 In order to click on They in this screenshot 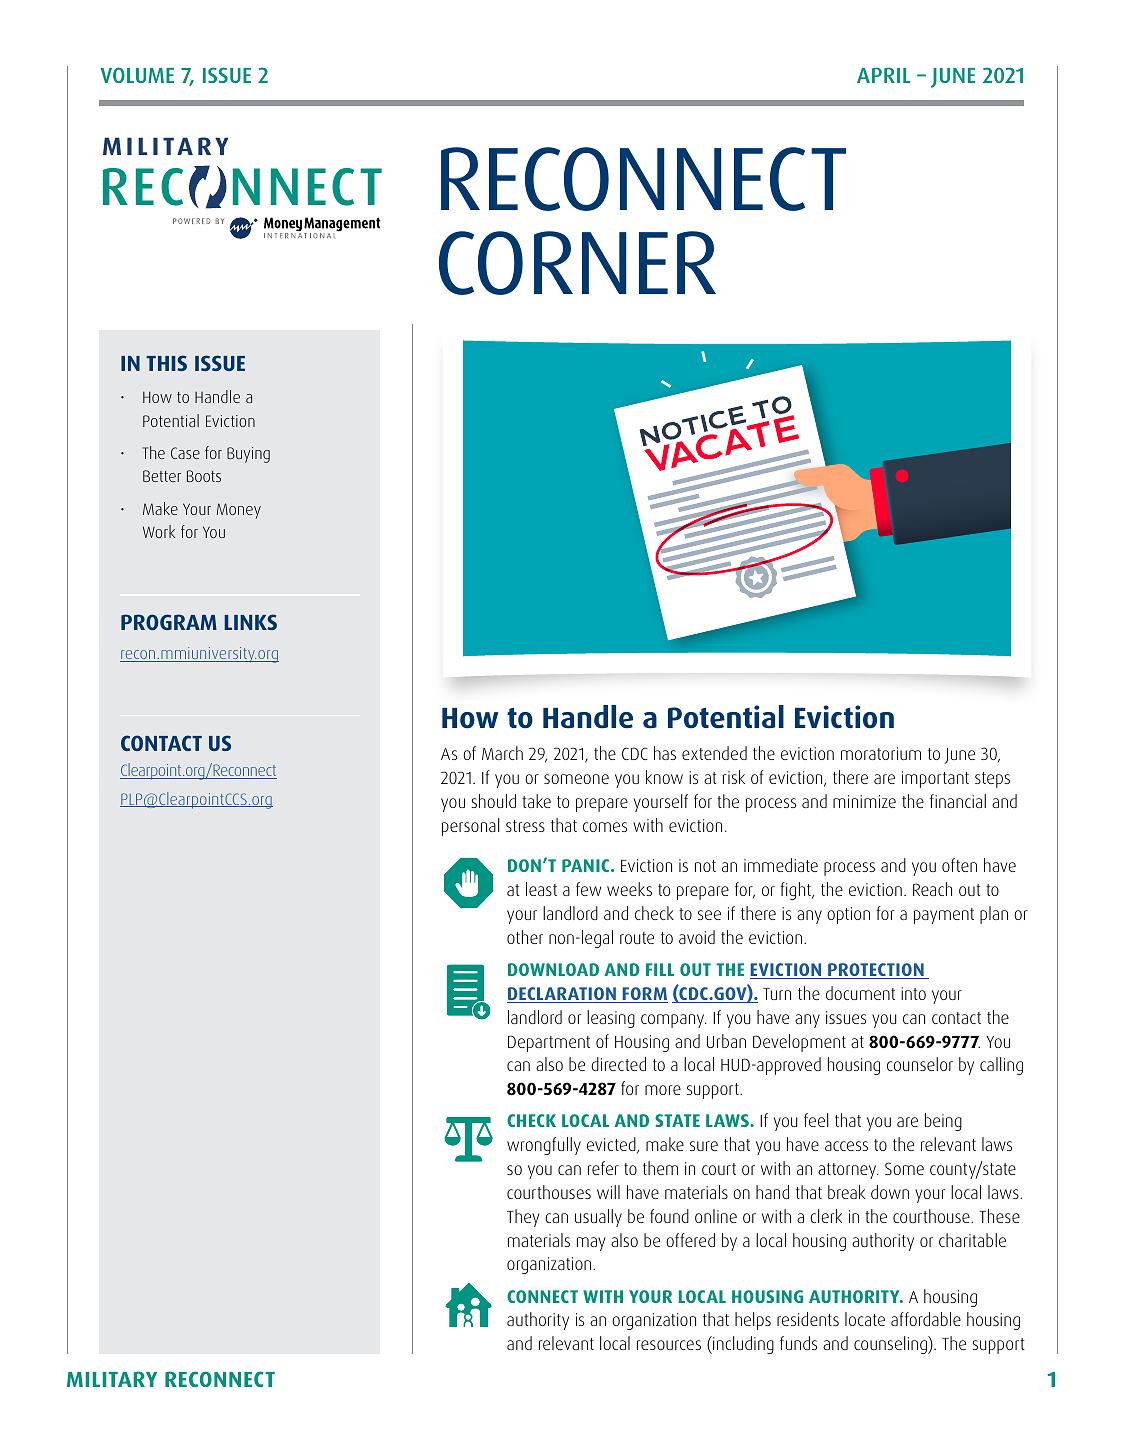, I will do `click(523, 1218)`.
